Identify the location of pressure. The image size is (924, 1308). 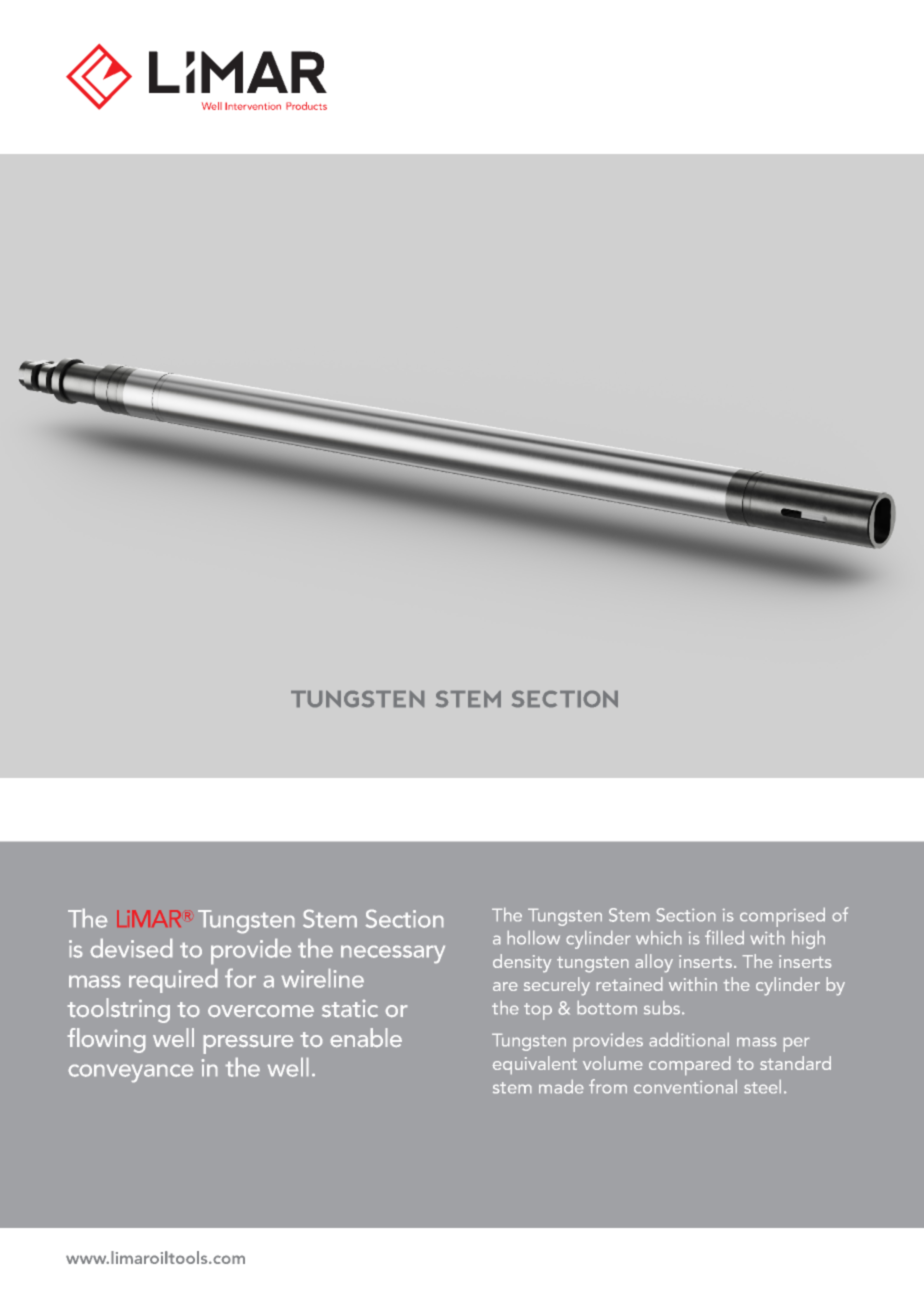
(248, 1044).
